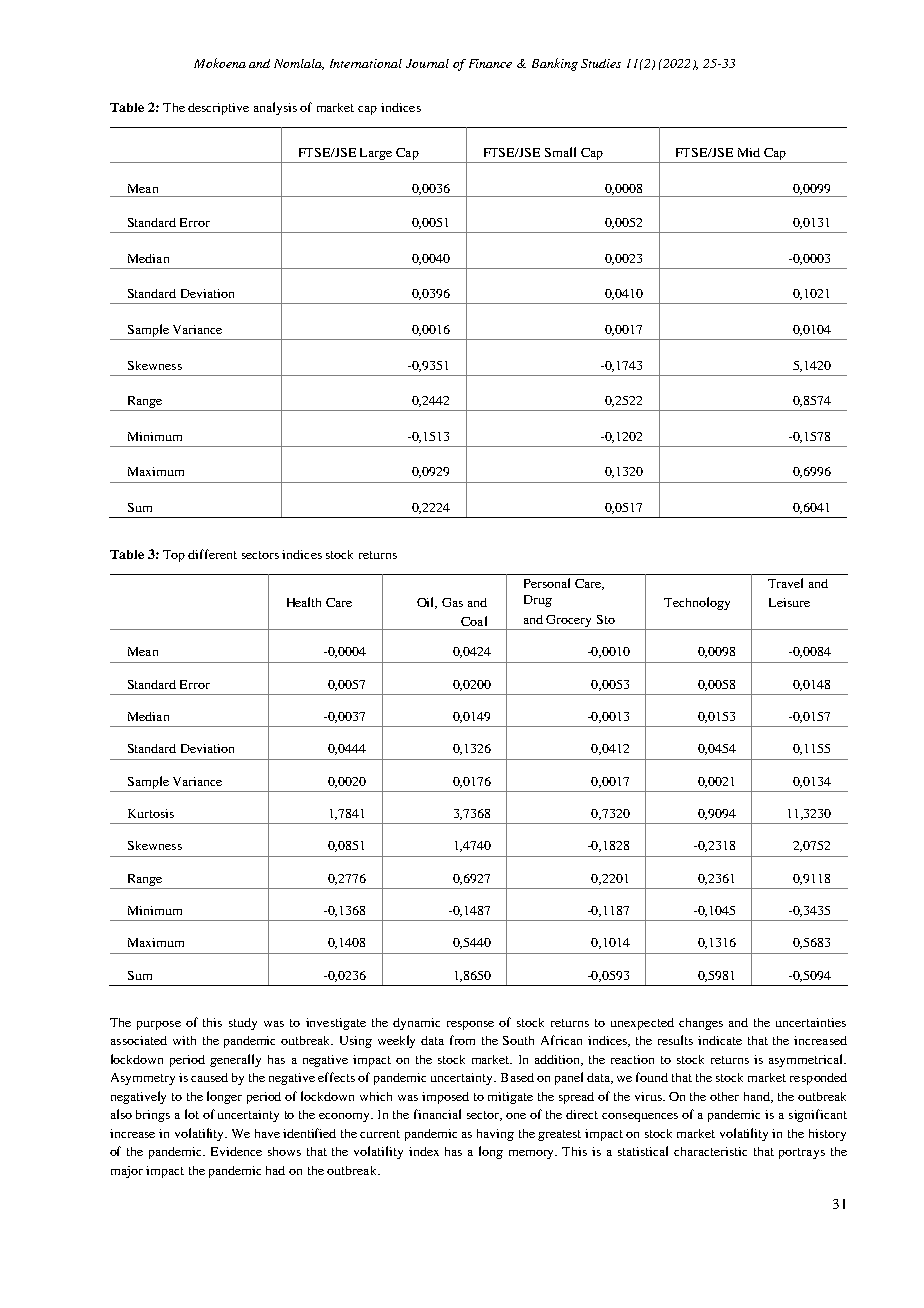 This document has width=924, height=1308. I want to click on having, so click(495, 1135).
